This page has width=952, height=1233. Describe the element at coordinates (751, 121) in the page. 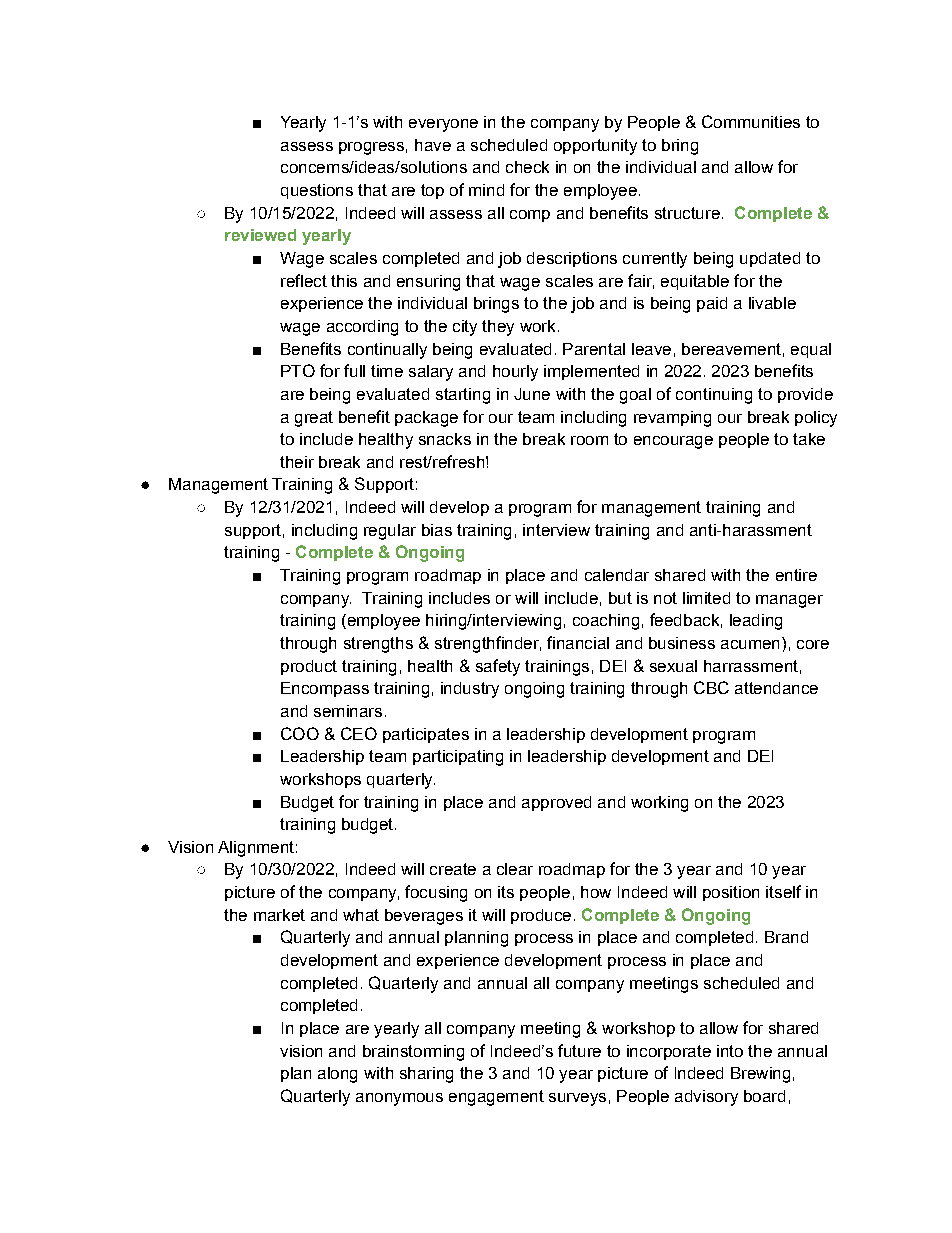

I see `Communities` at that location.
